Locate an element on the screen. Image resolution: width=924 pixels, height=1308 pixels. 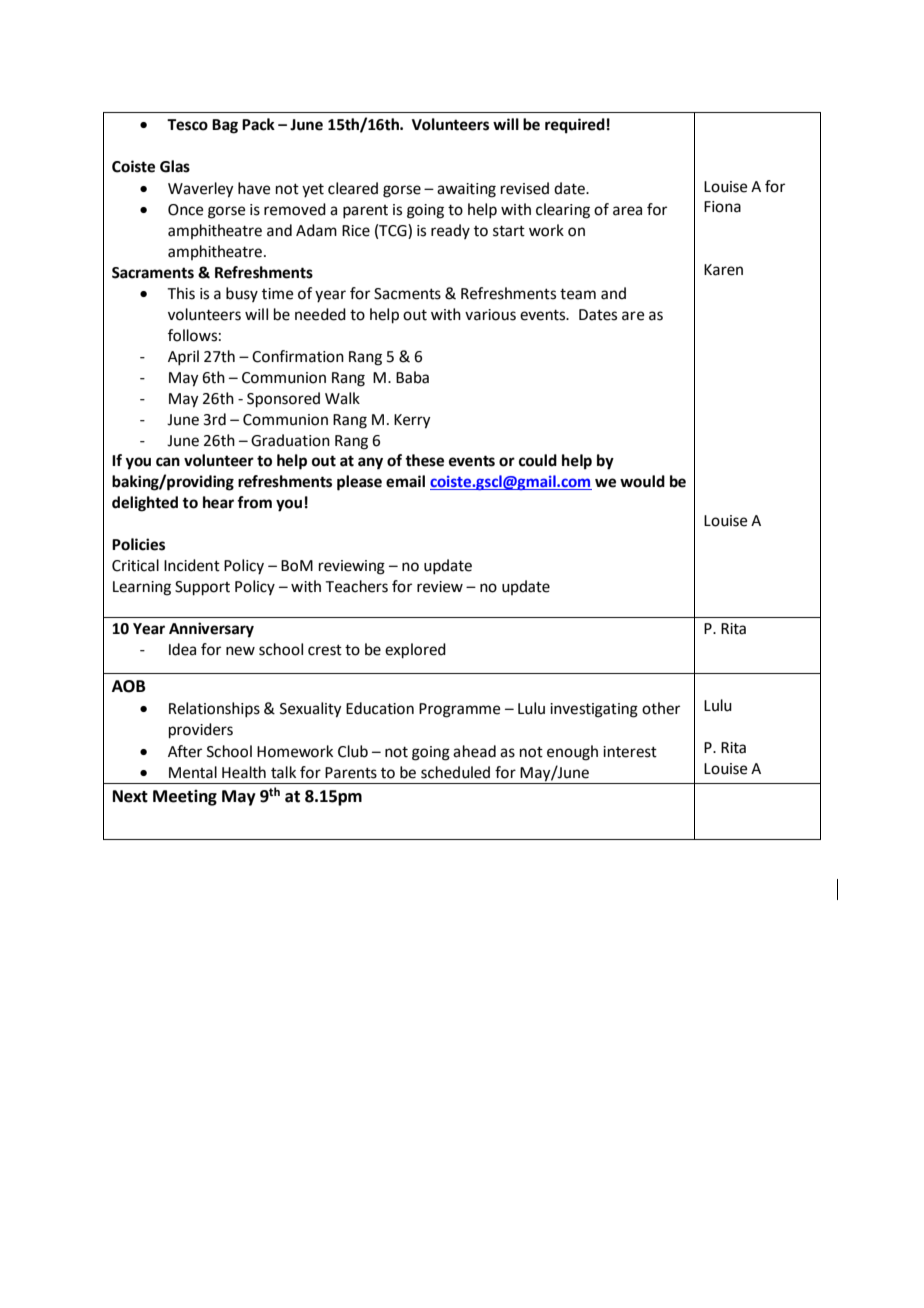
team is located at coordinates (578, 294).
